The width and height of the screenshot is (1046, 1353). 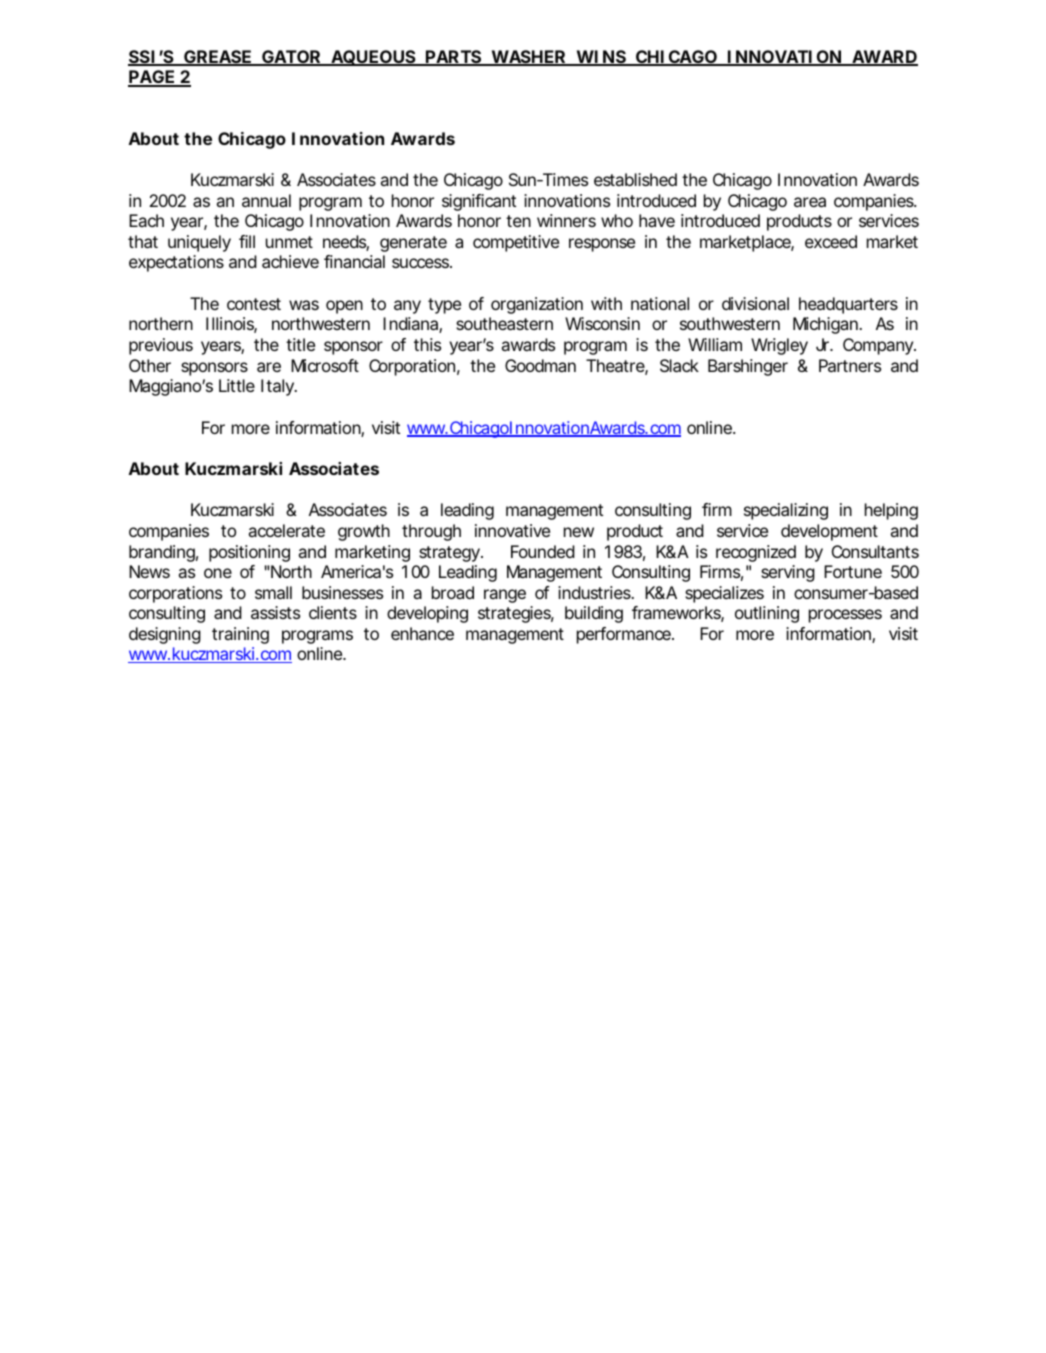 I want to click on significant, so click(x=479, y=202).
